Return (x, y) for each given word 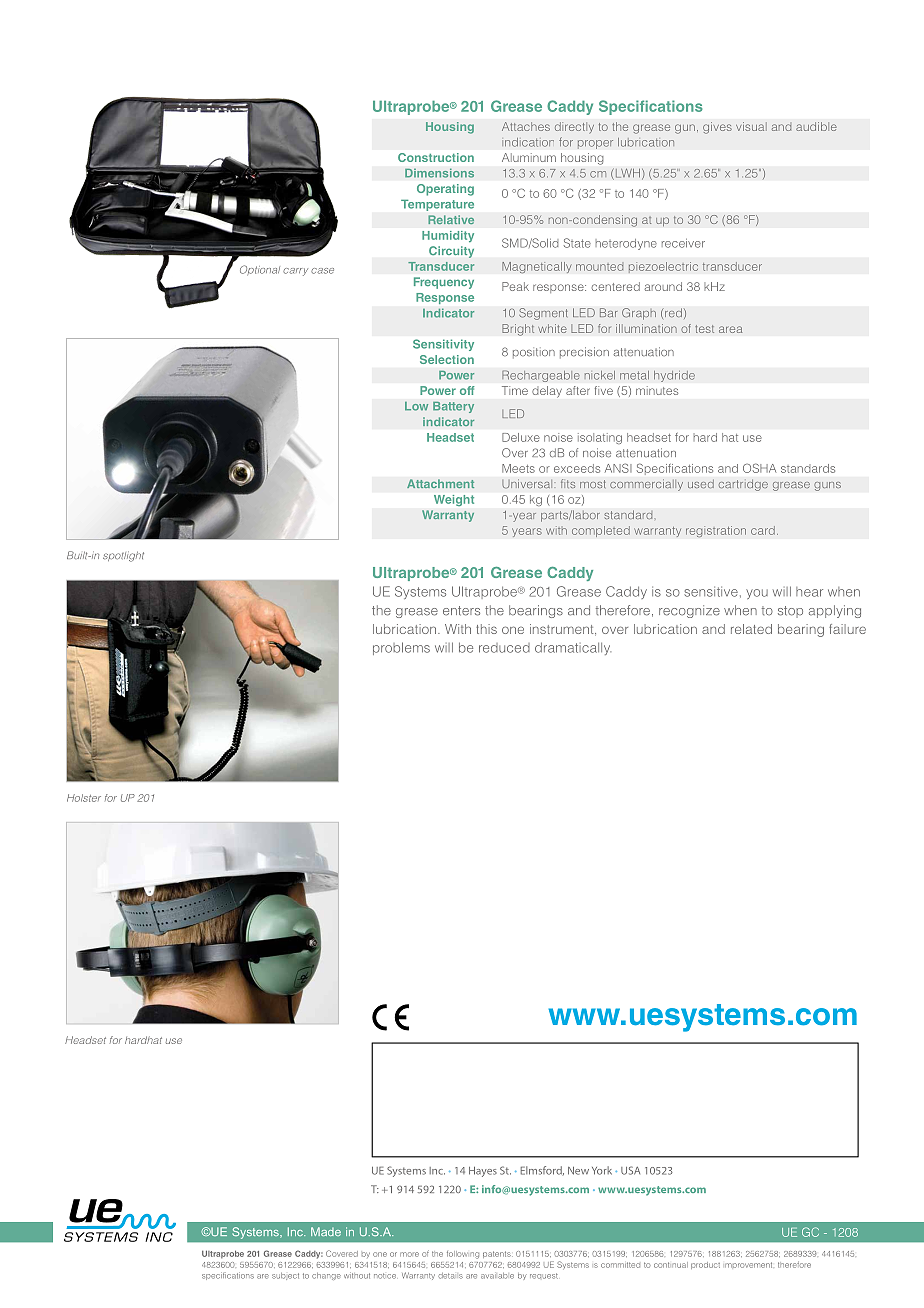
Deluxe (521, 437)
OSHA (759, 468)
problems (401, 648)
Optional (260, 270)
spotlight (123, 556)
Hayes (483, 1172)
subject (285, 1276)
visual (751, 126)
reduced (504, 648)
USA (630, 1170)
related (751, 629)
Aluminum (529, 157)
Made (326, 1231)
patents (498, 1254)
